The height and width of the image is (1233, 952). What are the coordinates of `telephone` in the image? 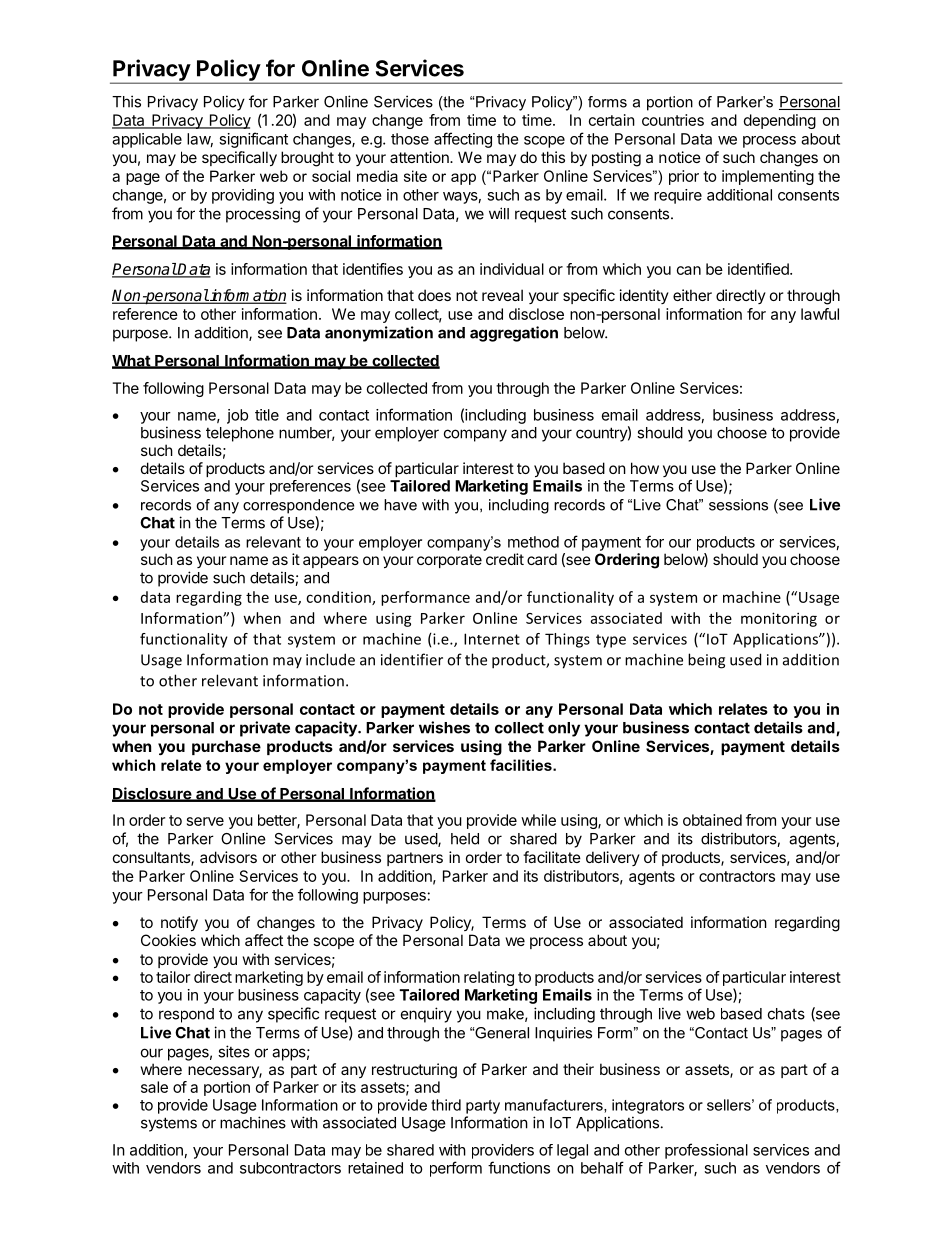 It's located at (240, 434).
